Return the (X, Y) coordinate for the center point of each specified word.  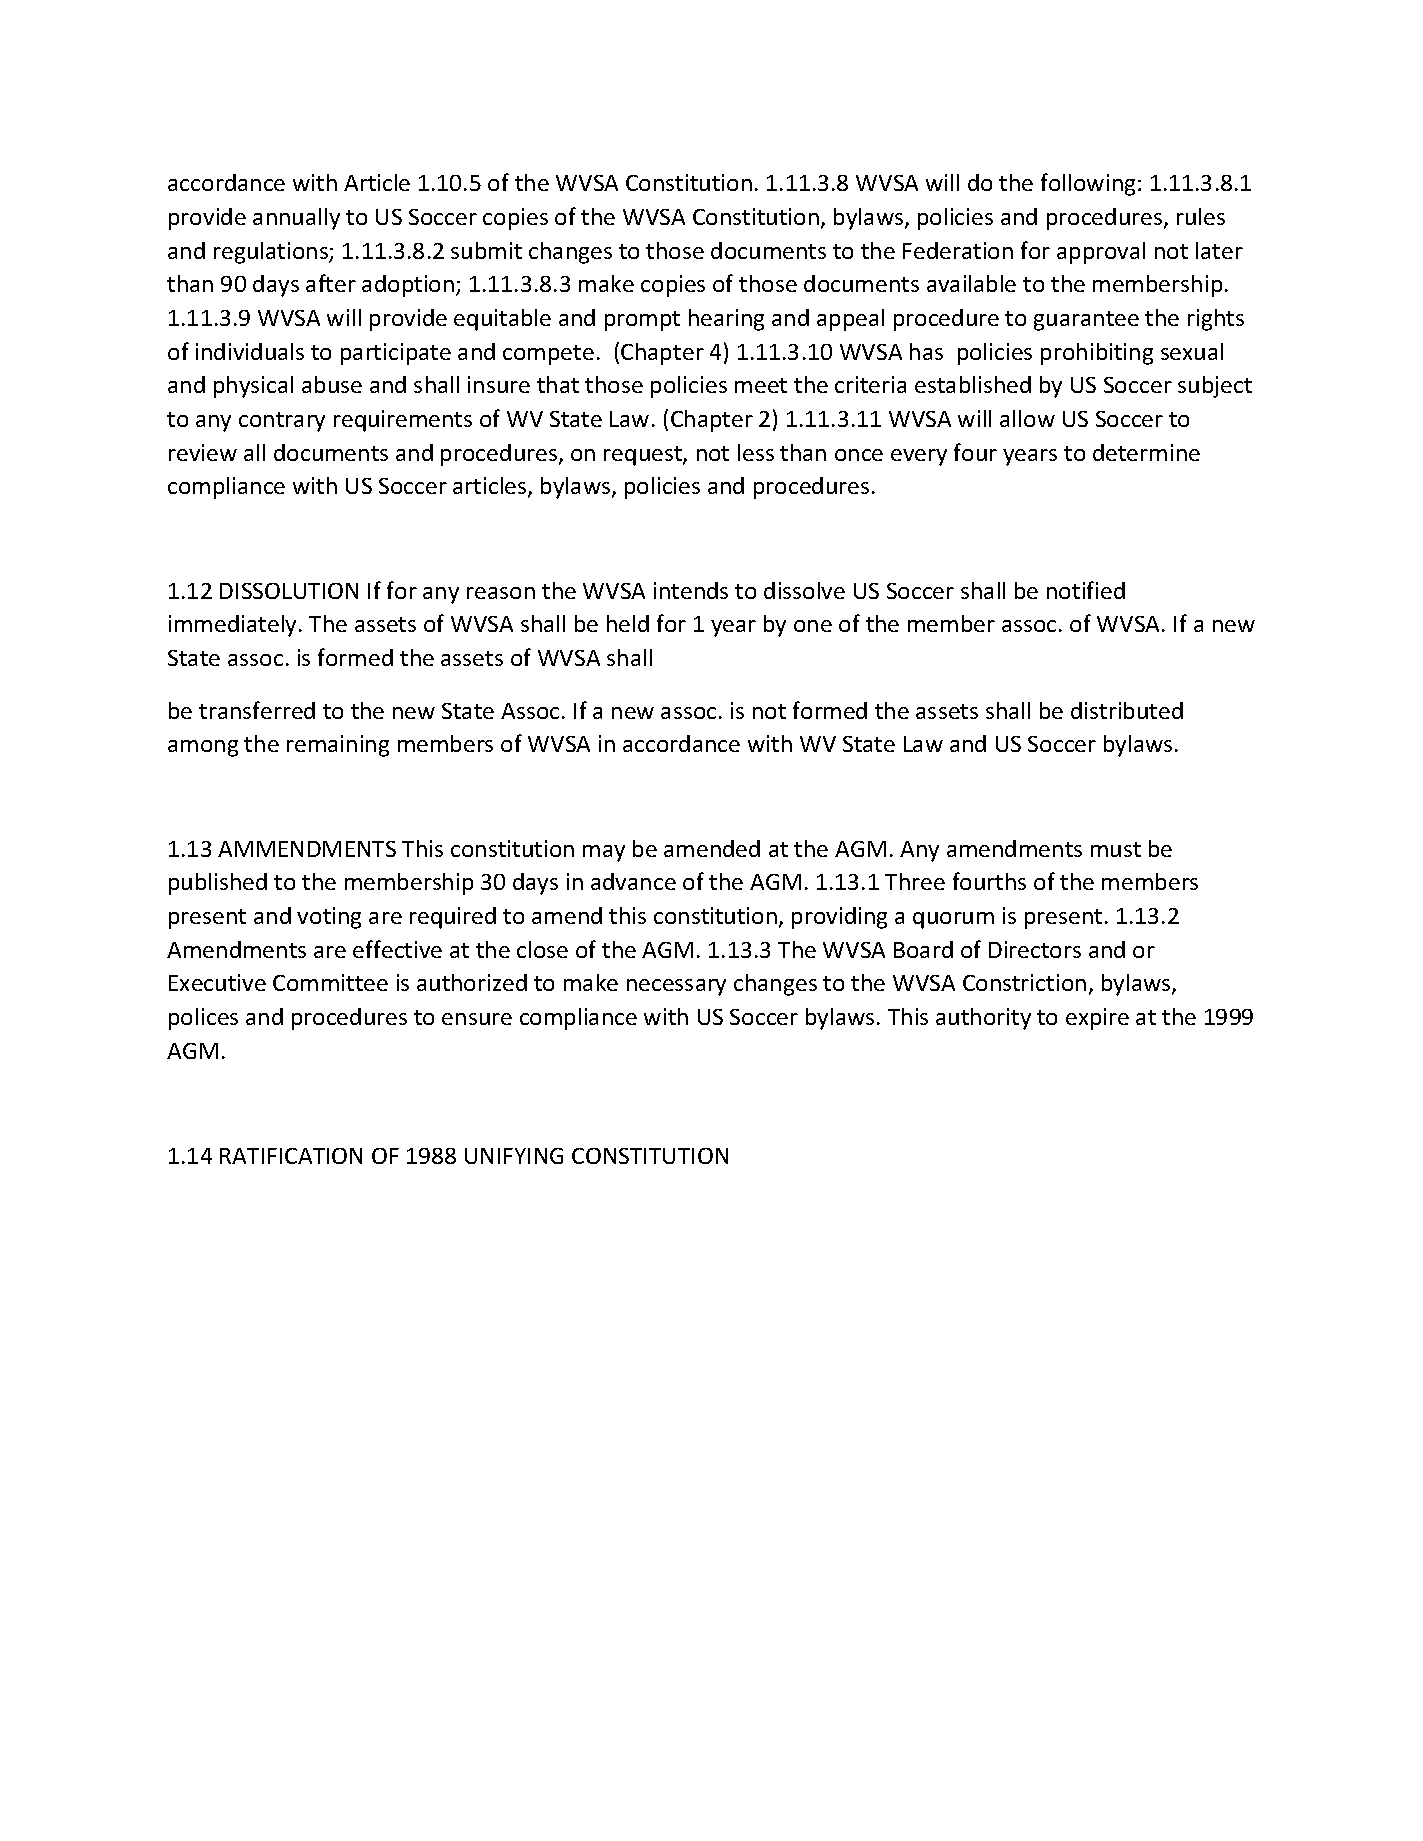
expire (1097, 1019)
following (1088, 184)
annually (296, 219)
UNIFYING (514, 1156)
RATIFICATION (291, 1156)
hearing (726, 320)
